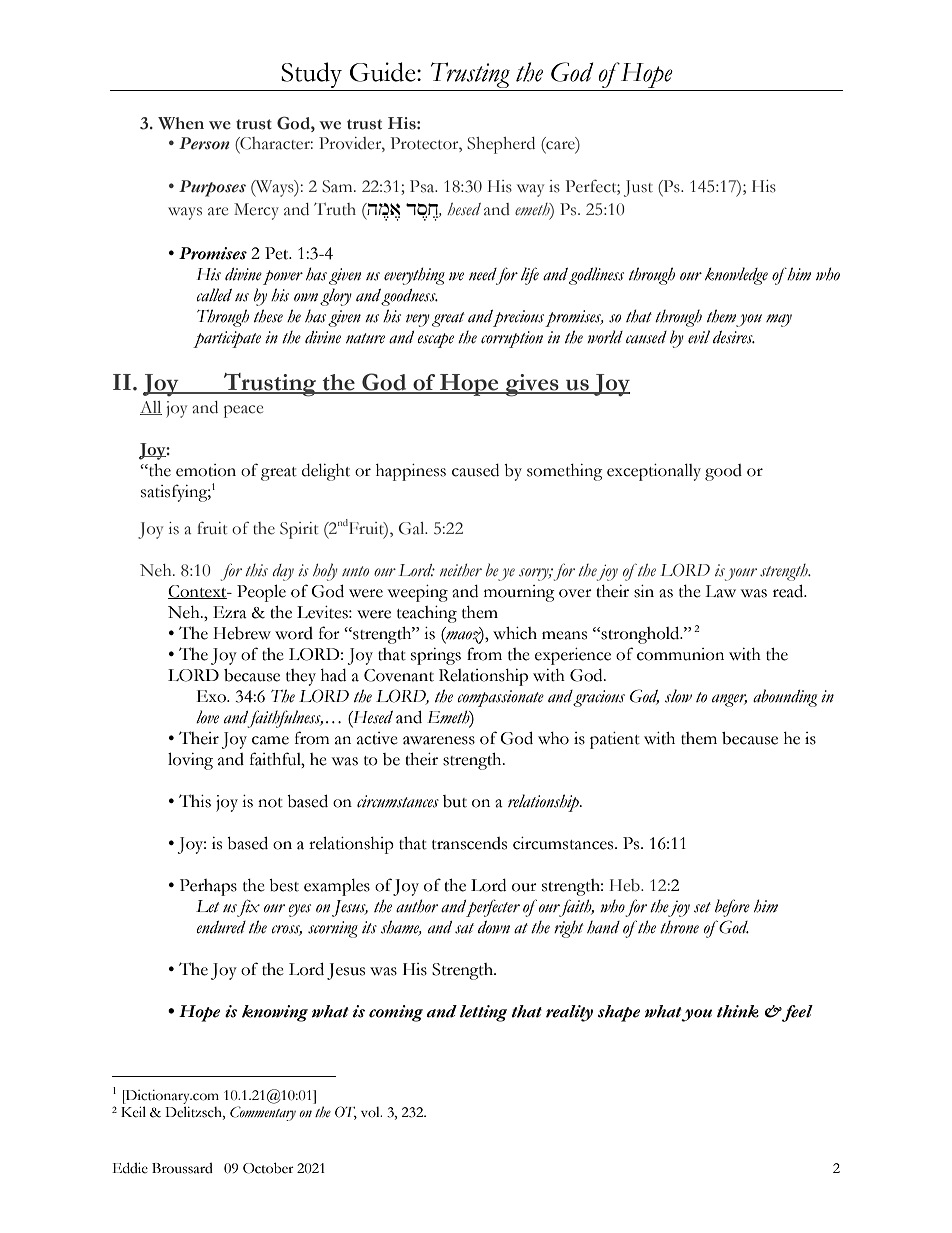  Describe the element at coordinates (654, 472) in the image. I see `exceptionally` at that location.
